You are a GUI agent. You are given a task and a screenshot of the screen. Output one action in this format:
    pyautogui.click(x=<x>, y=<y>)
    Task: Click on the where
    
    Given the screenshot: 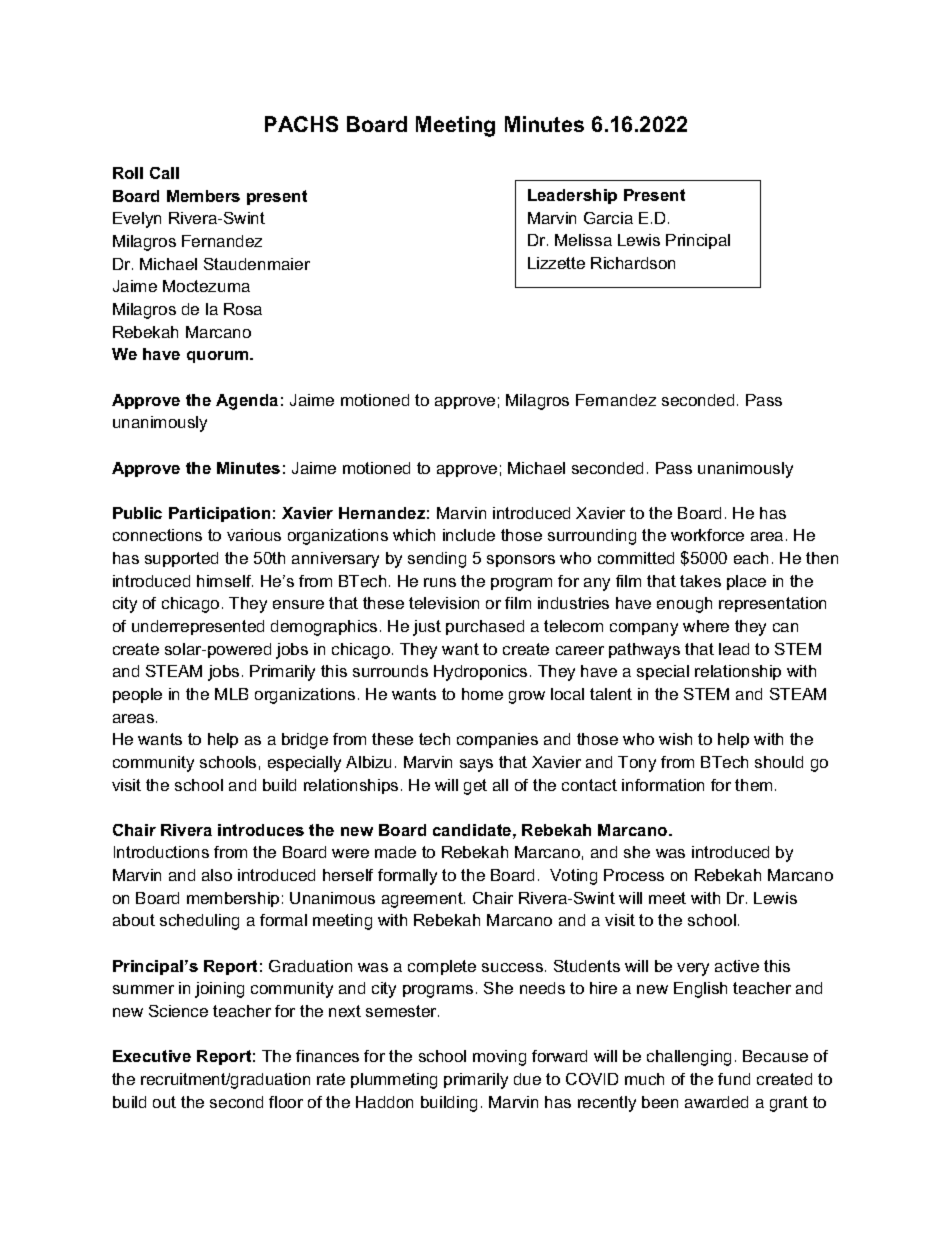 What is the action you would take?
    pyautogui.click(x=706, y=626)
